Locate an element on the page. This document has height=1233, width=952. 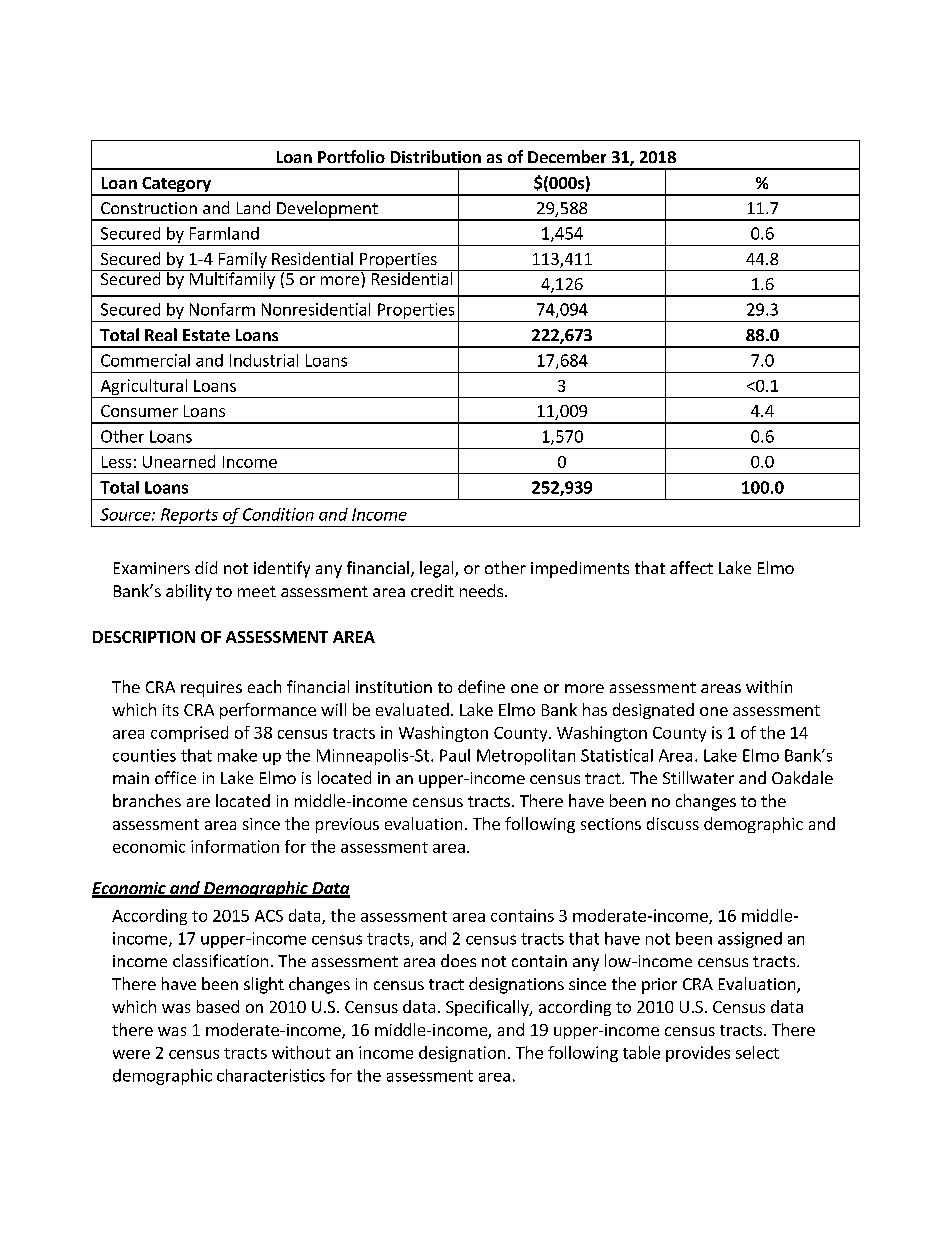
December is located at coordinates (567, 156).
